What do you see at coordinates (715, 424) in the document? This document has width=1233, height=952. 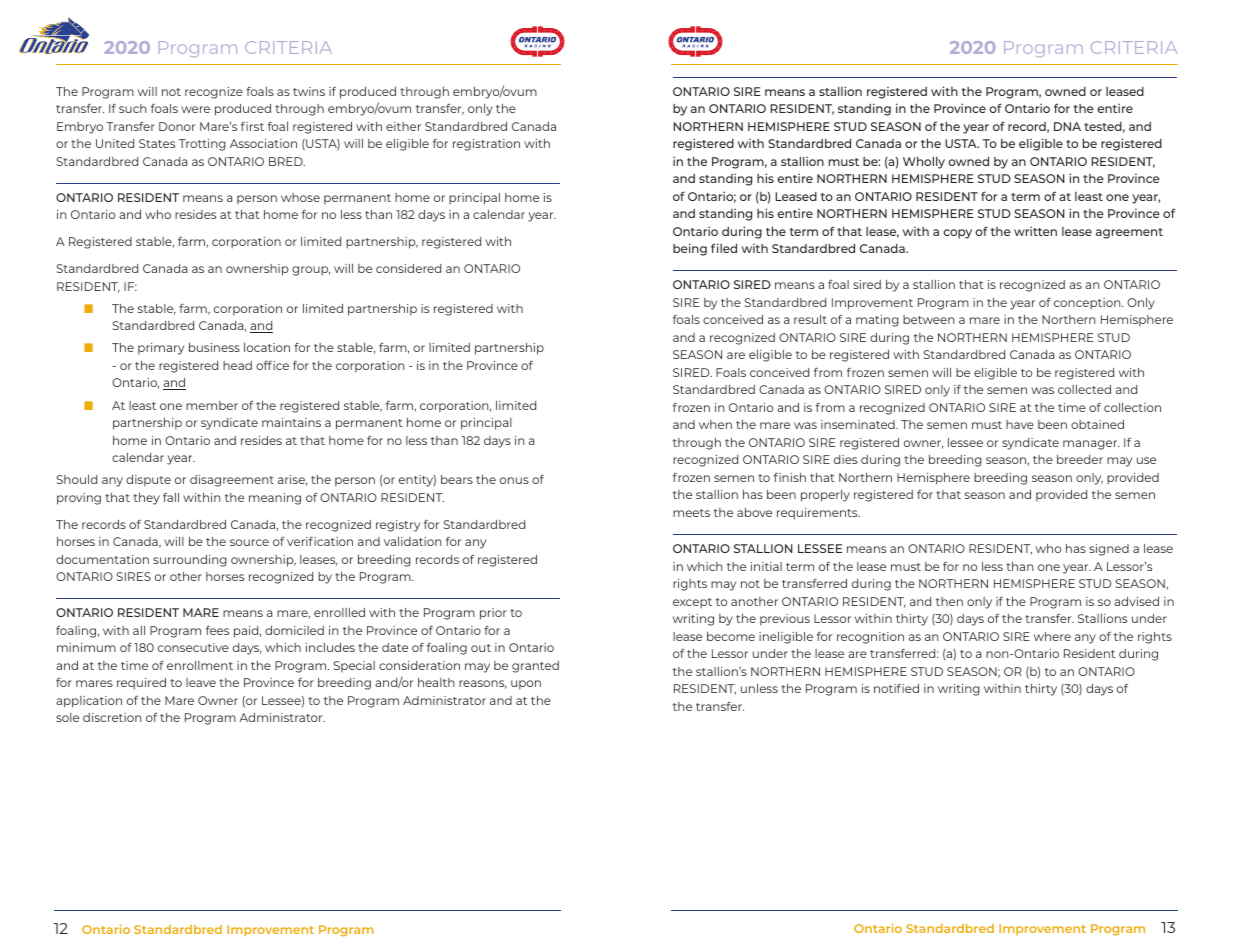 I see `when` at bounding box center [715, 424].
